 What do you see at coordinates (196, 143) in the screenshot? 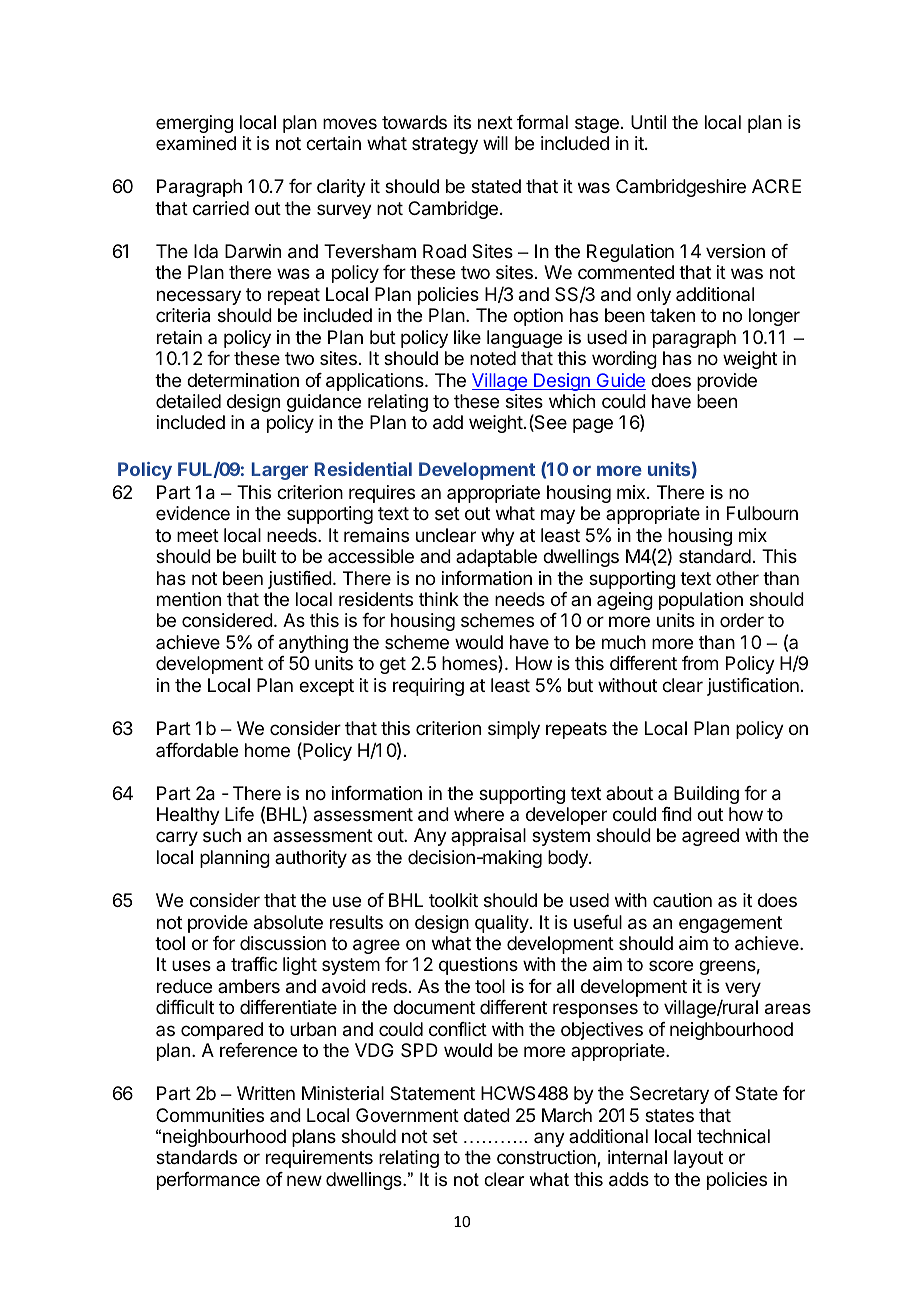
I see `examined` at bounding box center [196, 143].
